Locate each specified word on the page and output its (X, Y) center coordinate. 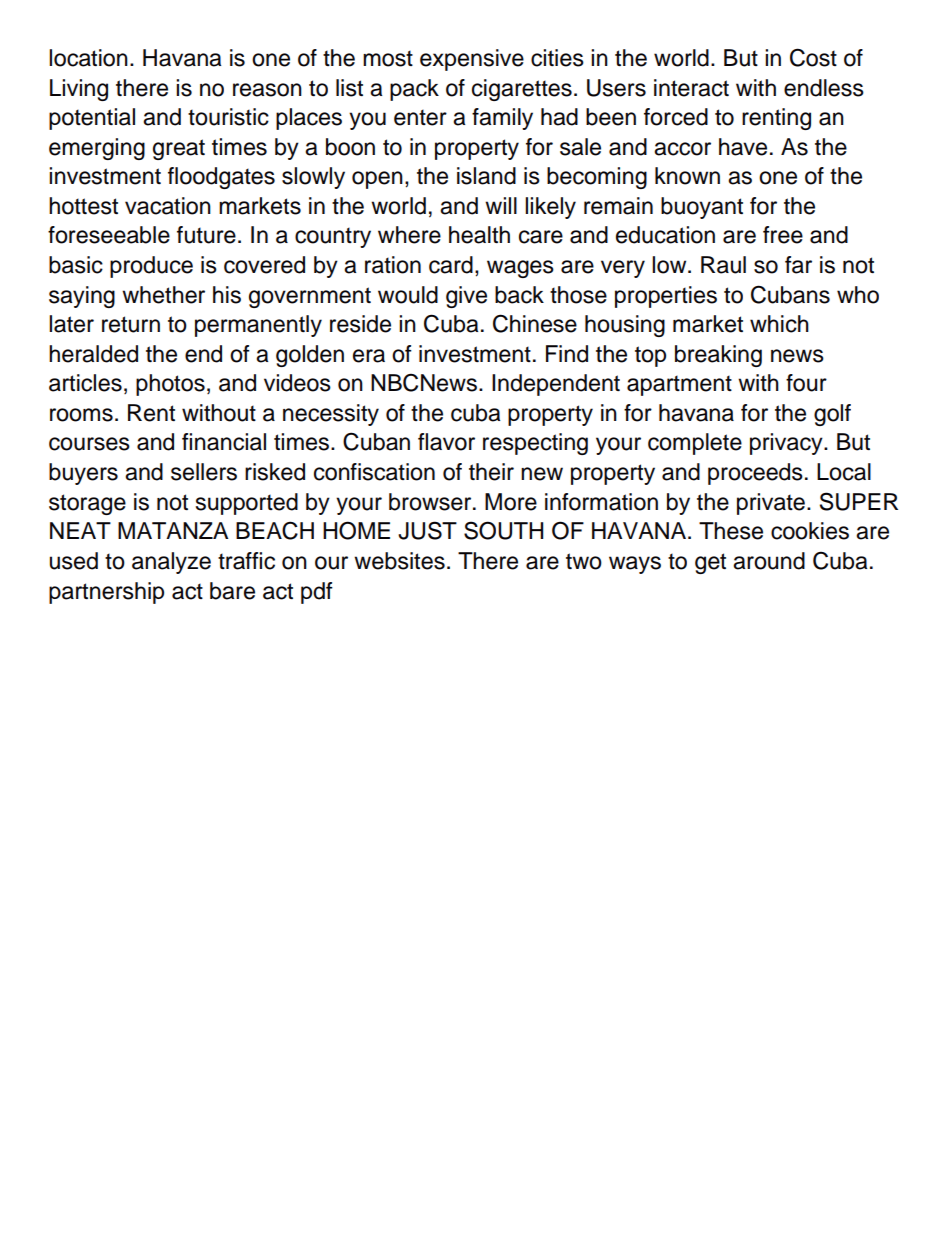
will (501, 205)
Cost (813, 57)
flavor (446, 442)
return (131, 324)
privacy (787, 444)
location (88, 58)
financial (224, 442)
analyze (171, 563)
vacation (168, 206)
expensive (472, 60)
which (779, 324)
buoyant (702, 208)
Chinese (535, 323)
